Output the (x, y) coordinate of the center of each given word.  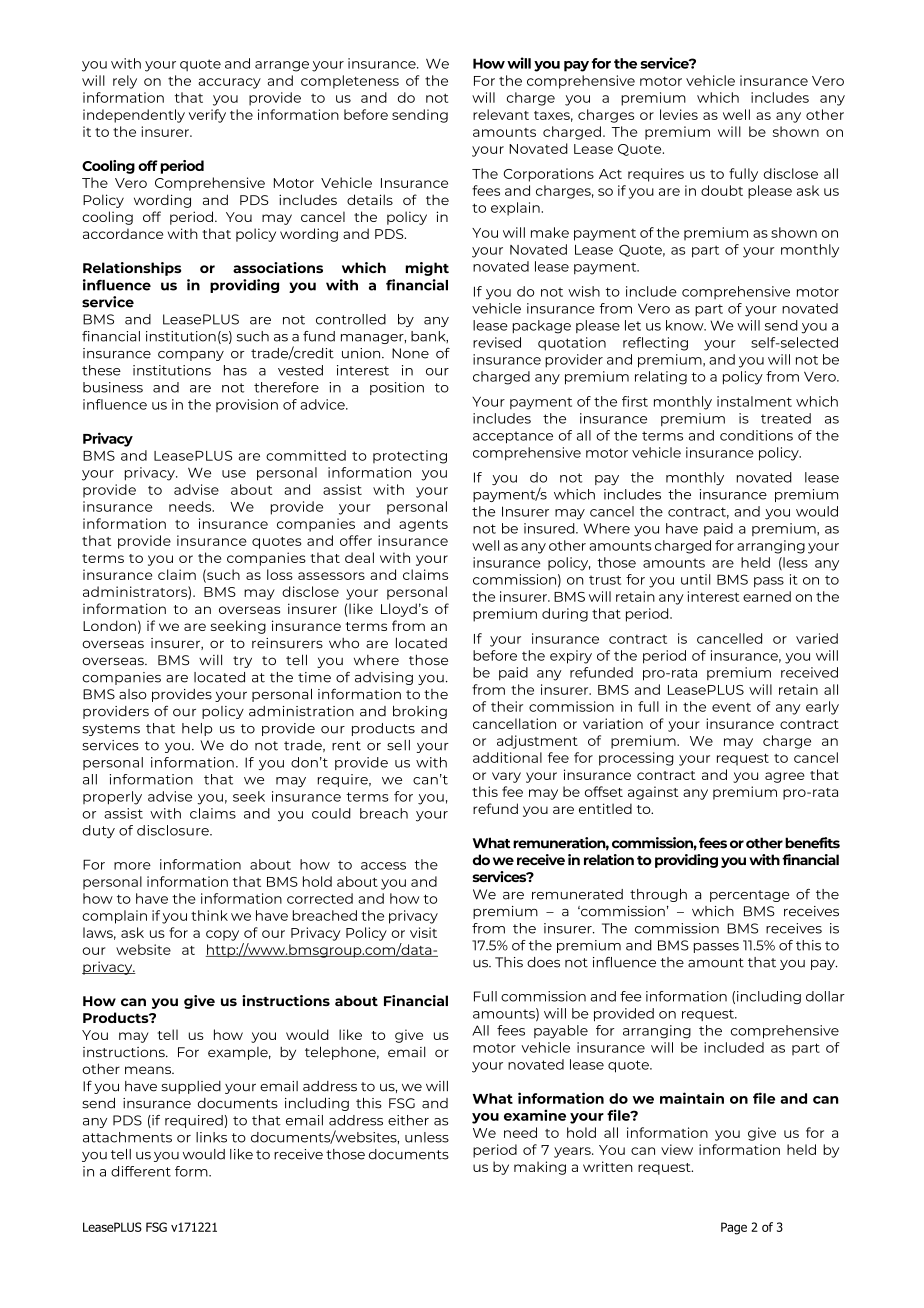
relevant (501, 114)
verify (207, 116)
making (540, 1168)
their (507, 706)
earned (767, 596)
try (242, 662)
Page (734, 1228)
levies (679, 114)
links (211, 1137)
